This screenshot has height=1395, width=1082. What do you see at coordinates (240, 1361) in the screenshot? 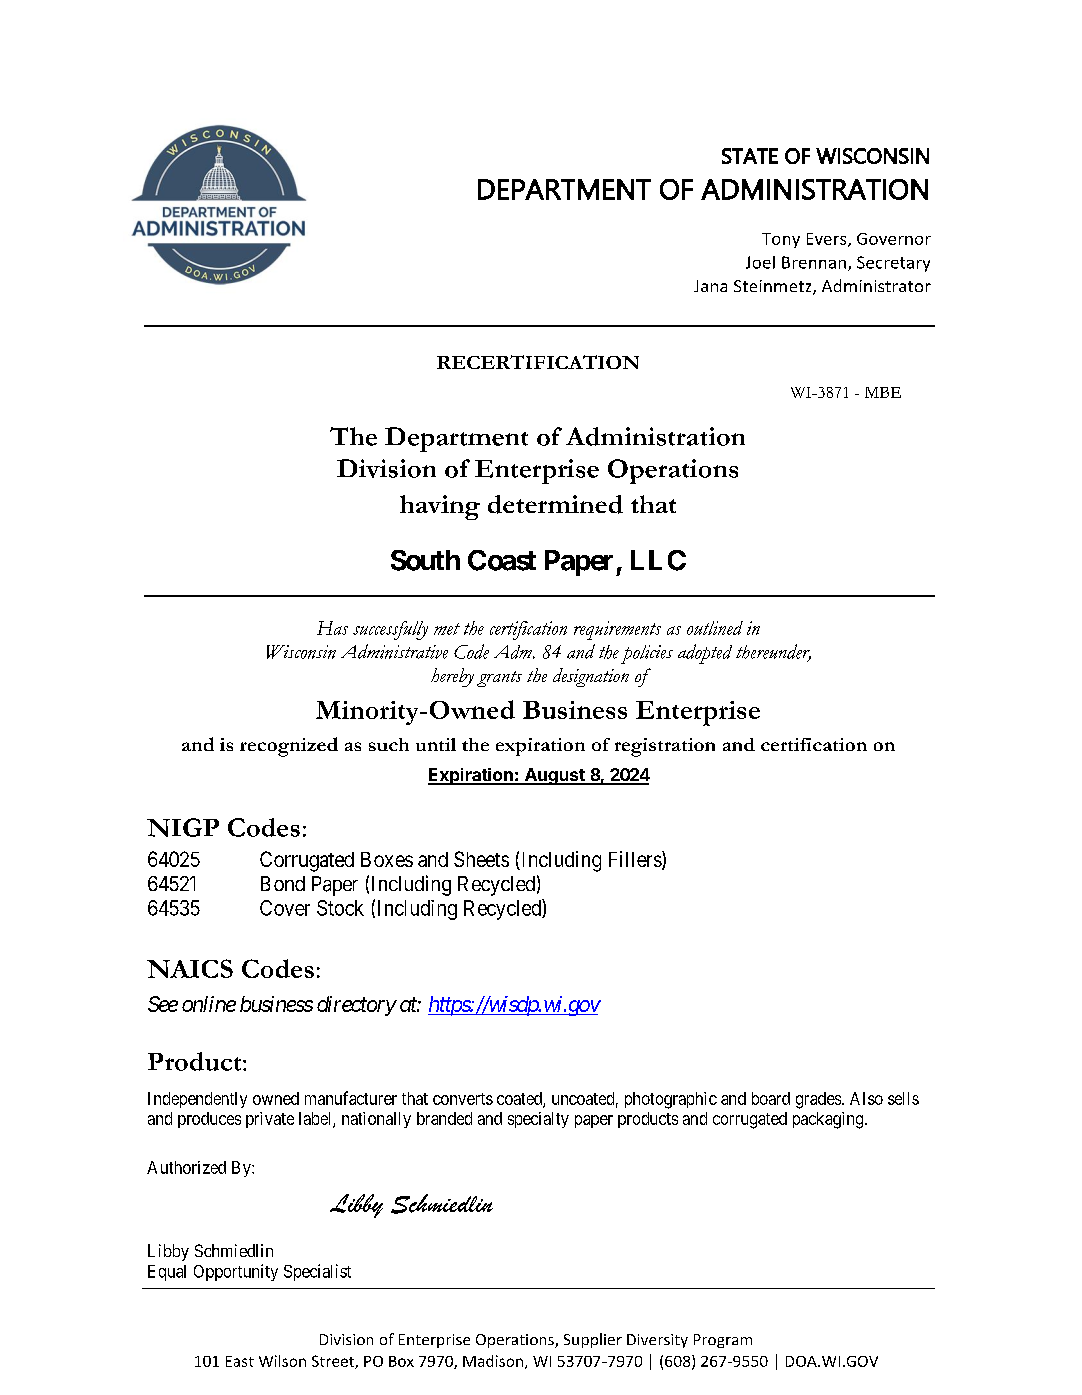
I see `East` at bounding box center [240, 1361].
